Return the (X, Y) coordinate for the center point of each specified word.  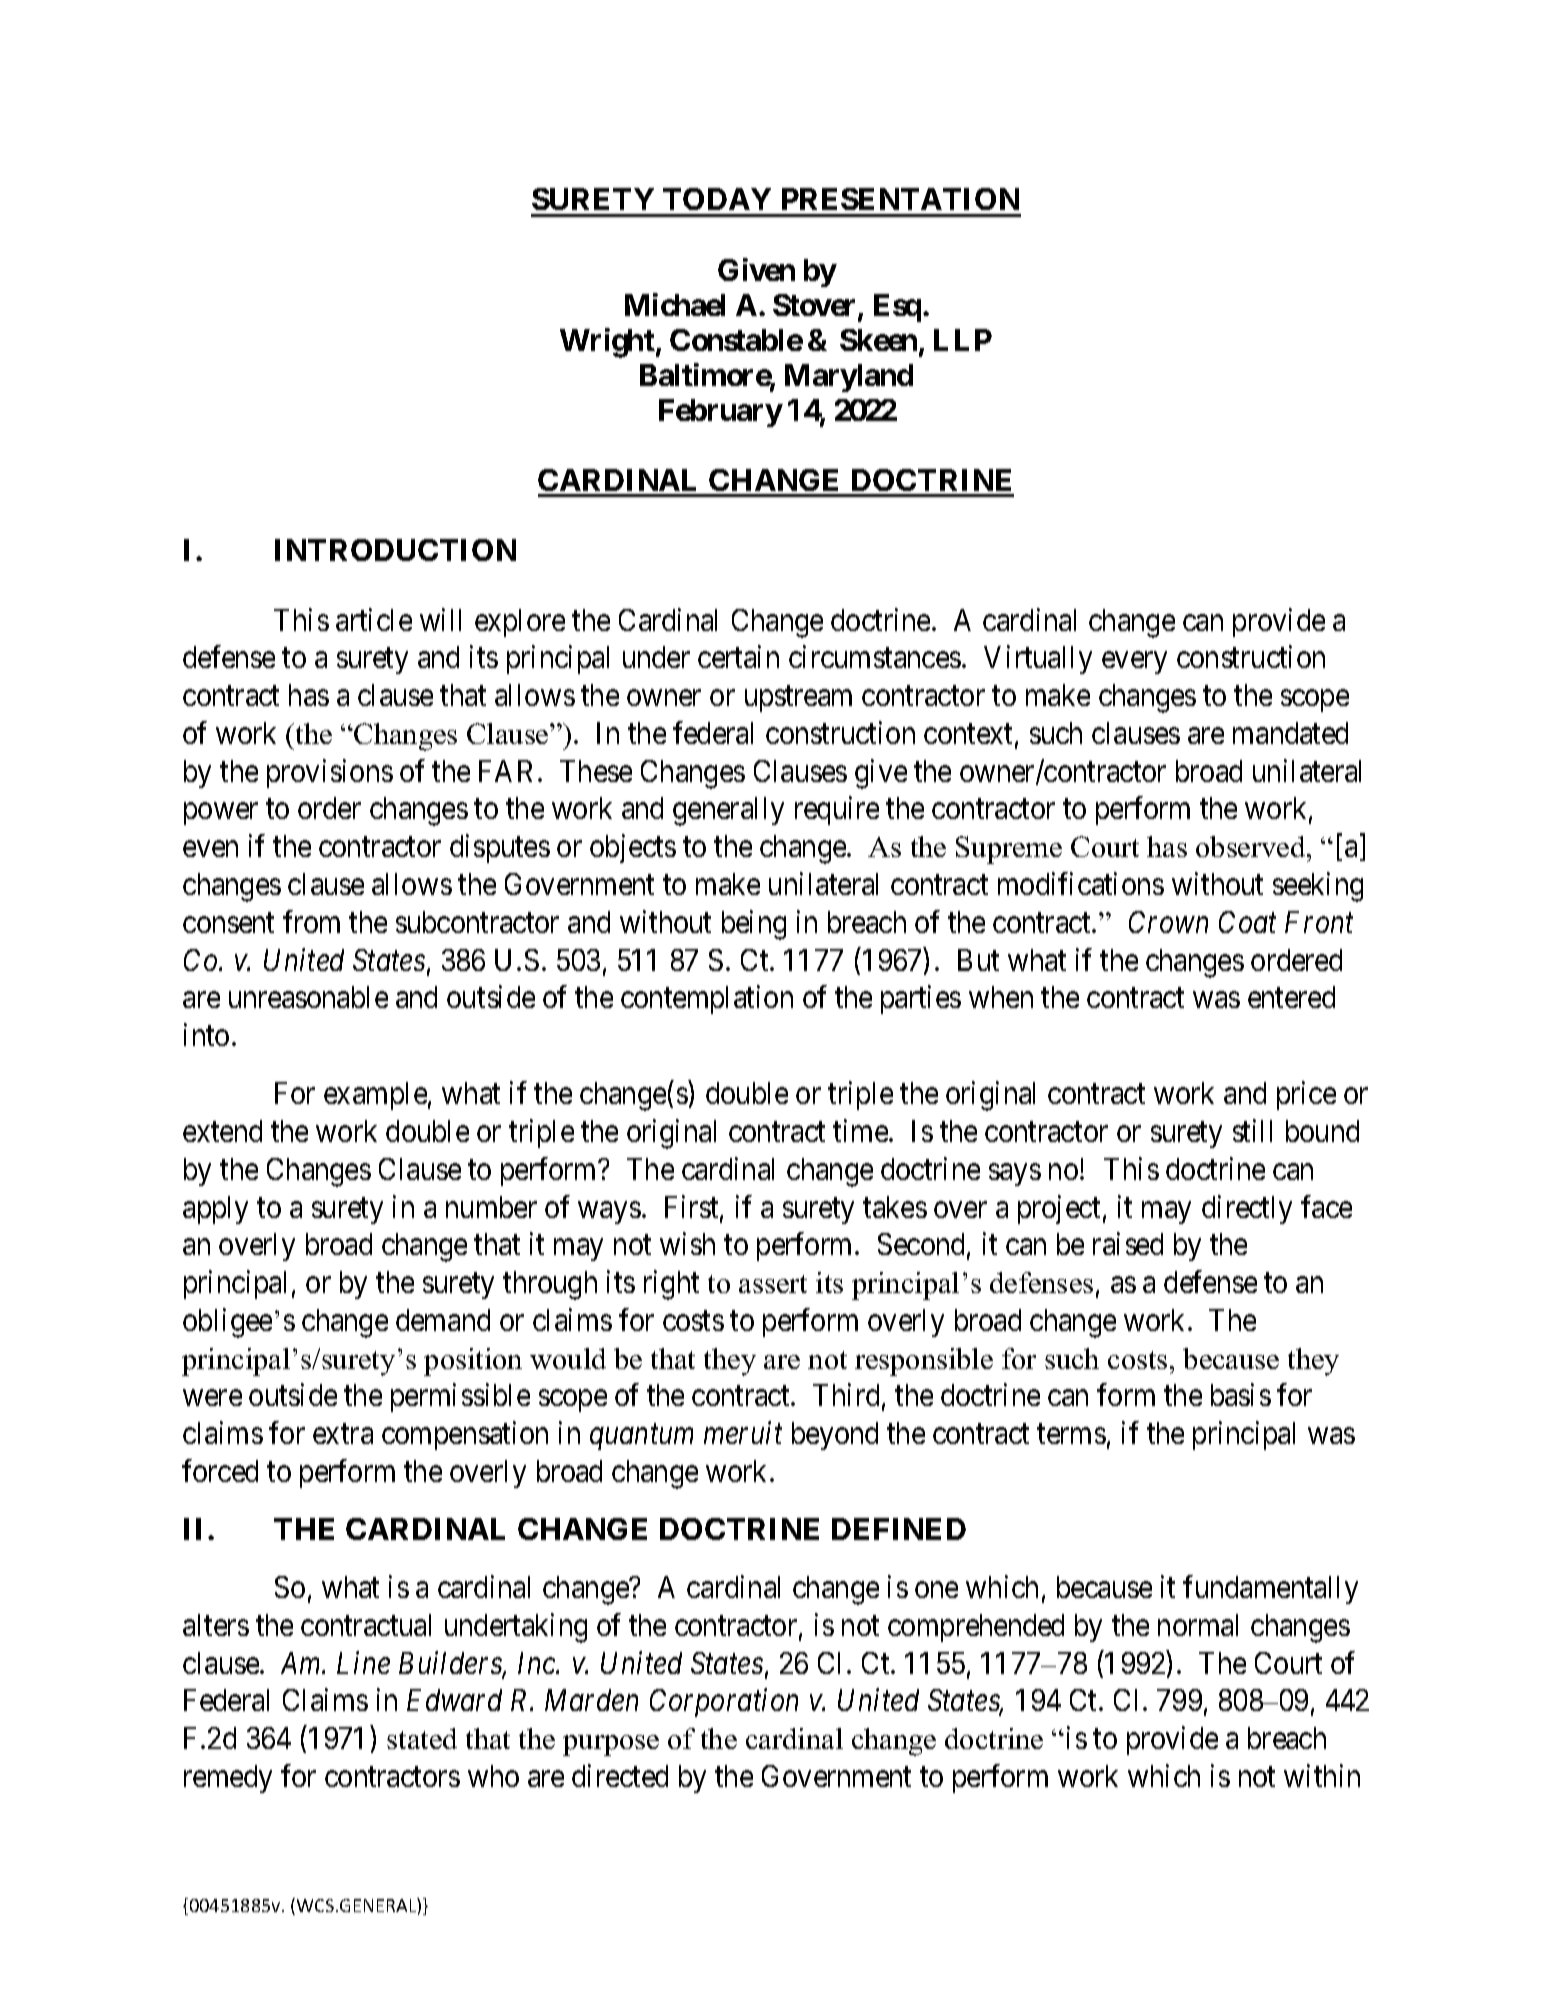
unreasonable (308, 997)
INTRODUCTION (395, 550)
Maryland (849, 378)
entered (1291, 997)
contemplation (707, 1000)
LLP (963, 340)
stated (422, 1738)
